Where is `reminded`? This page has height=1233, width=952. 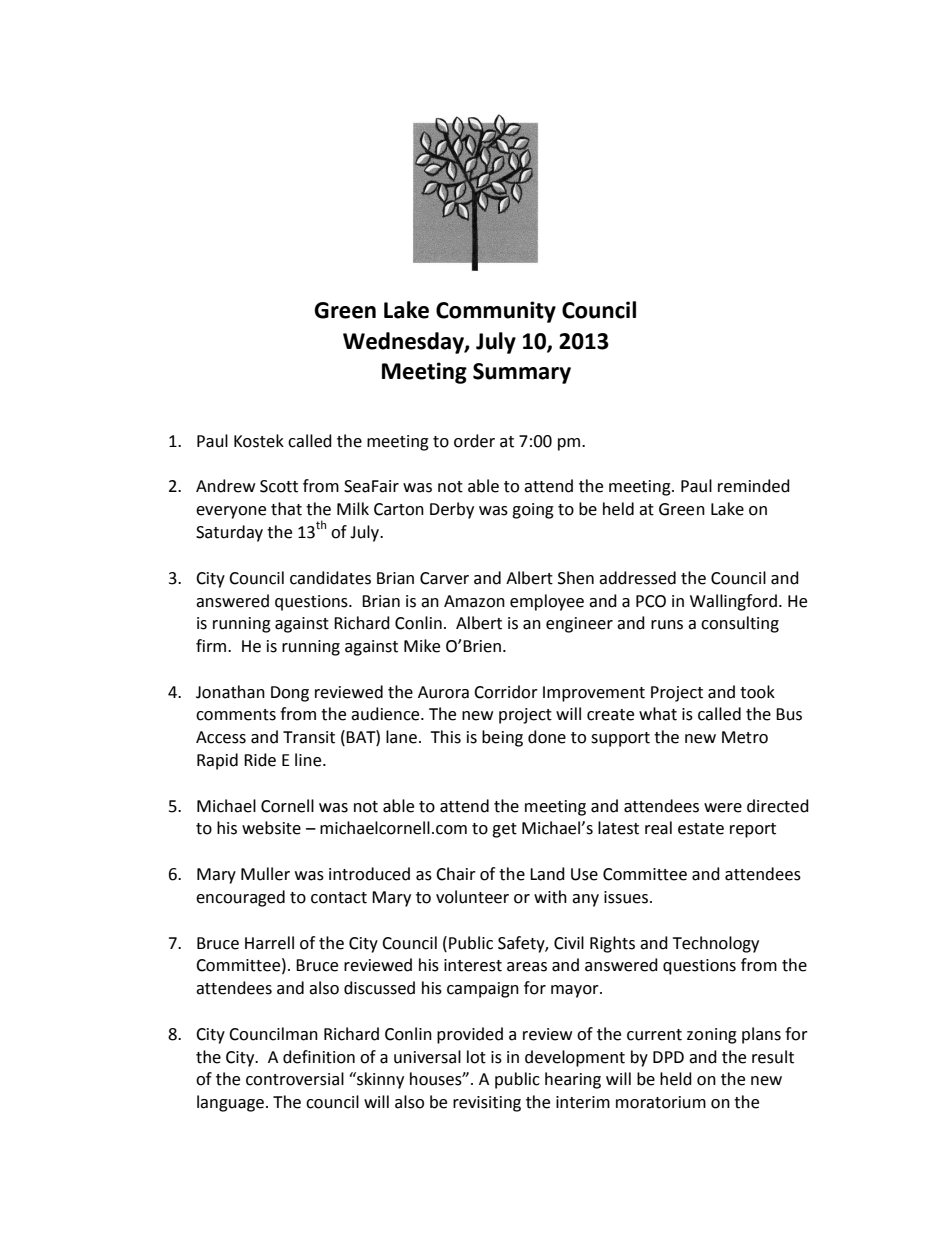 reminded is located at coordinates (754, 486).
